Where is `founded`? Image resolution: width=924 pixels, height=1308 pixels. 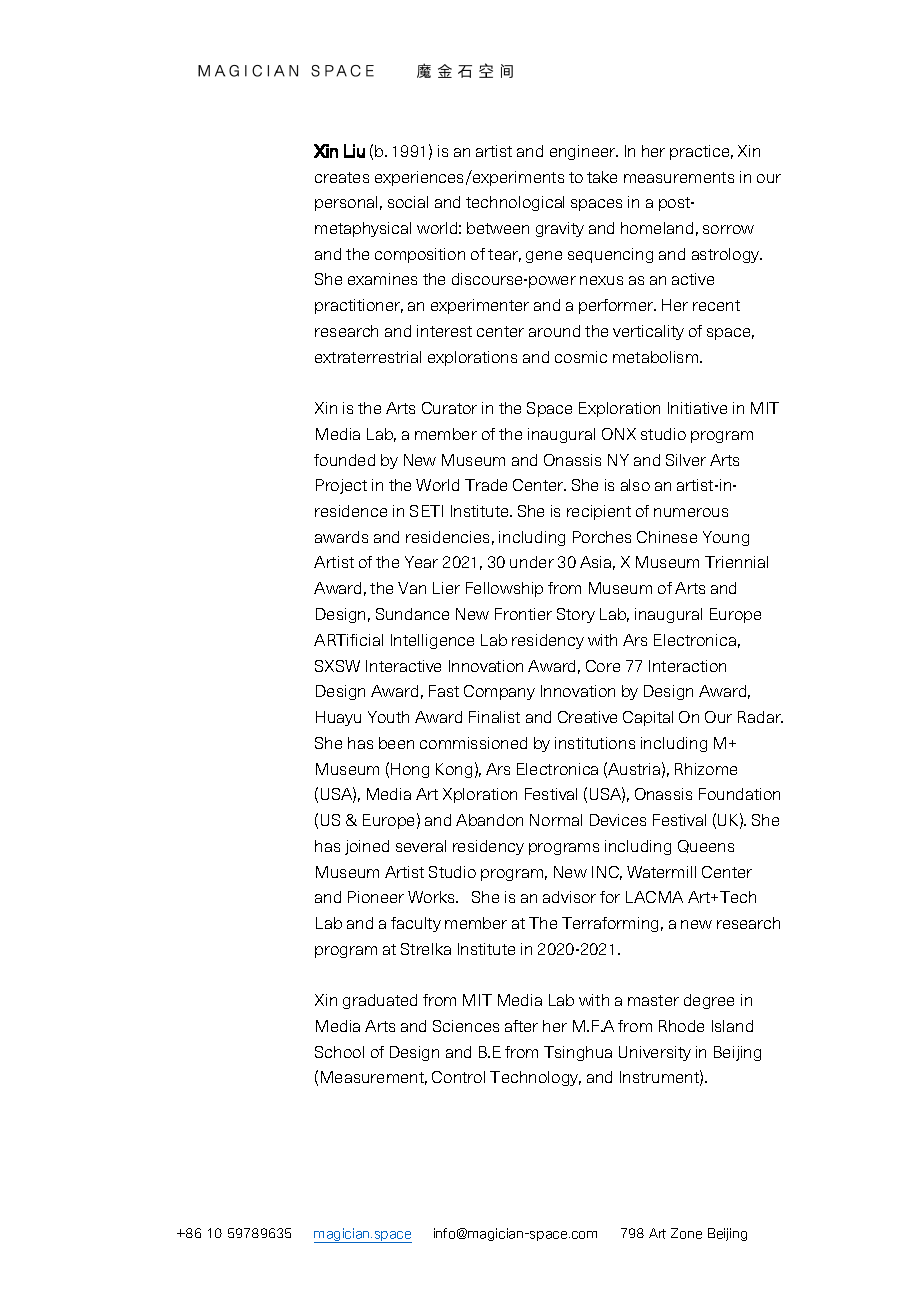
founded is located at coordinates (344, 460).
